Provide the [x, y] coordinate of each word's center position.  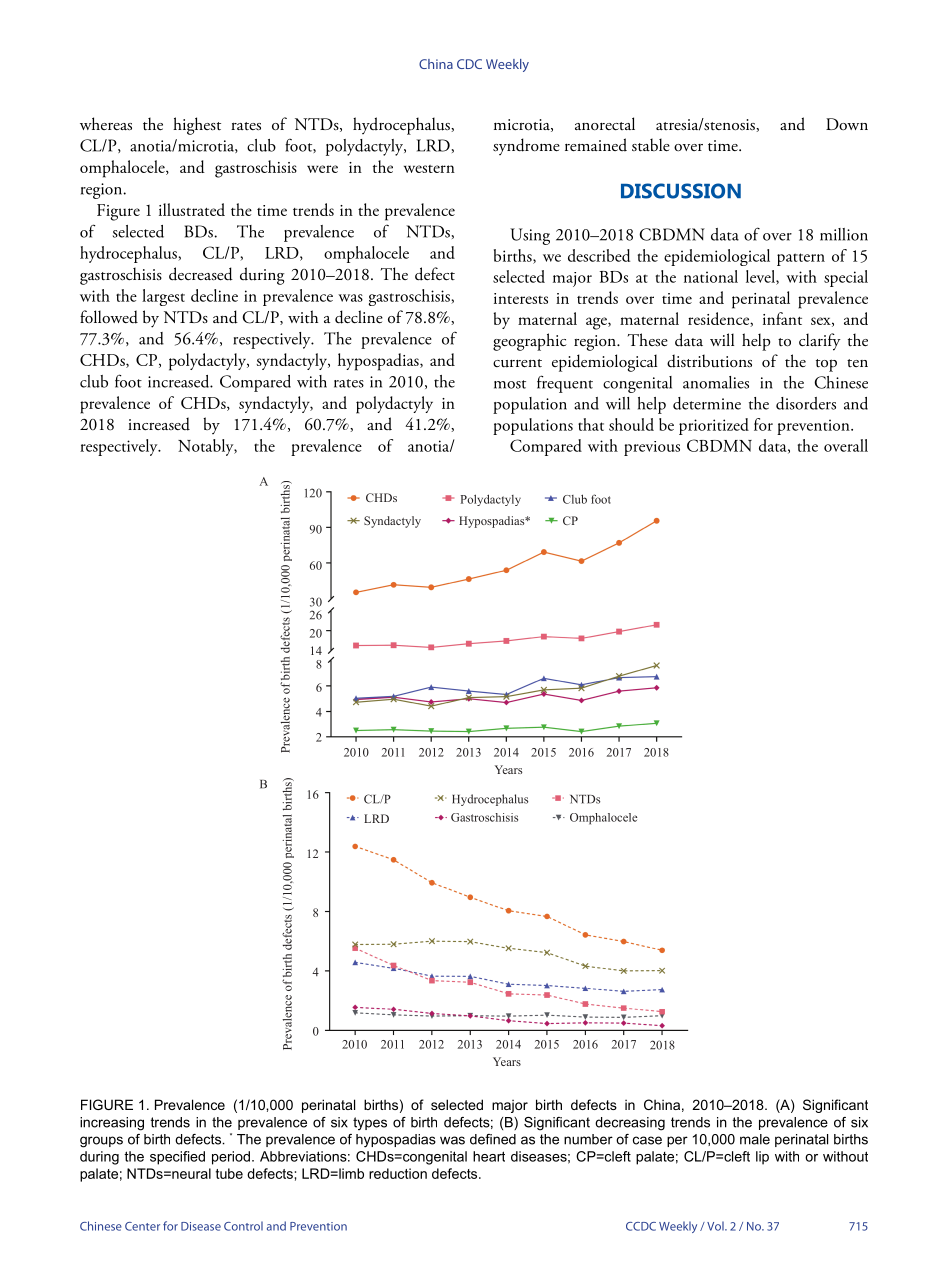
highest [197, 126]
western [429, 169]
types [370, 1123]
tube [229, 1173]
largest [163, 297]
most [510, 384]
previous [652, 448]
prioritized [714, 426]
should [631, 424]
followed [109, 317]
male [755, 1139]
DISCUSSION [681, 191]
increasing [112, 1124]
